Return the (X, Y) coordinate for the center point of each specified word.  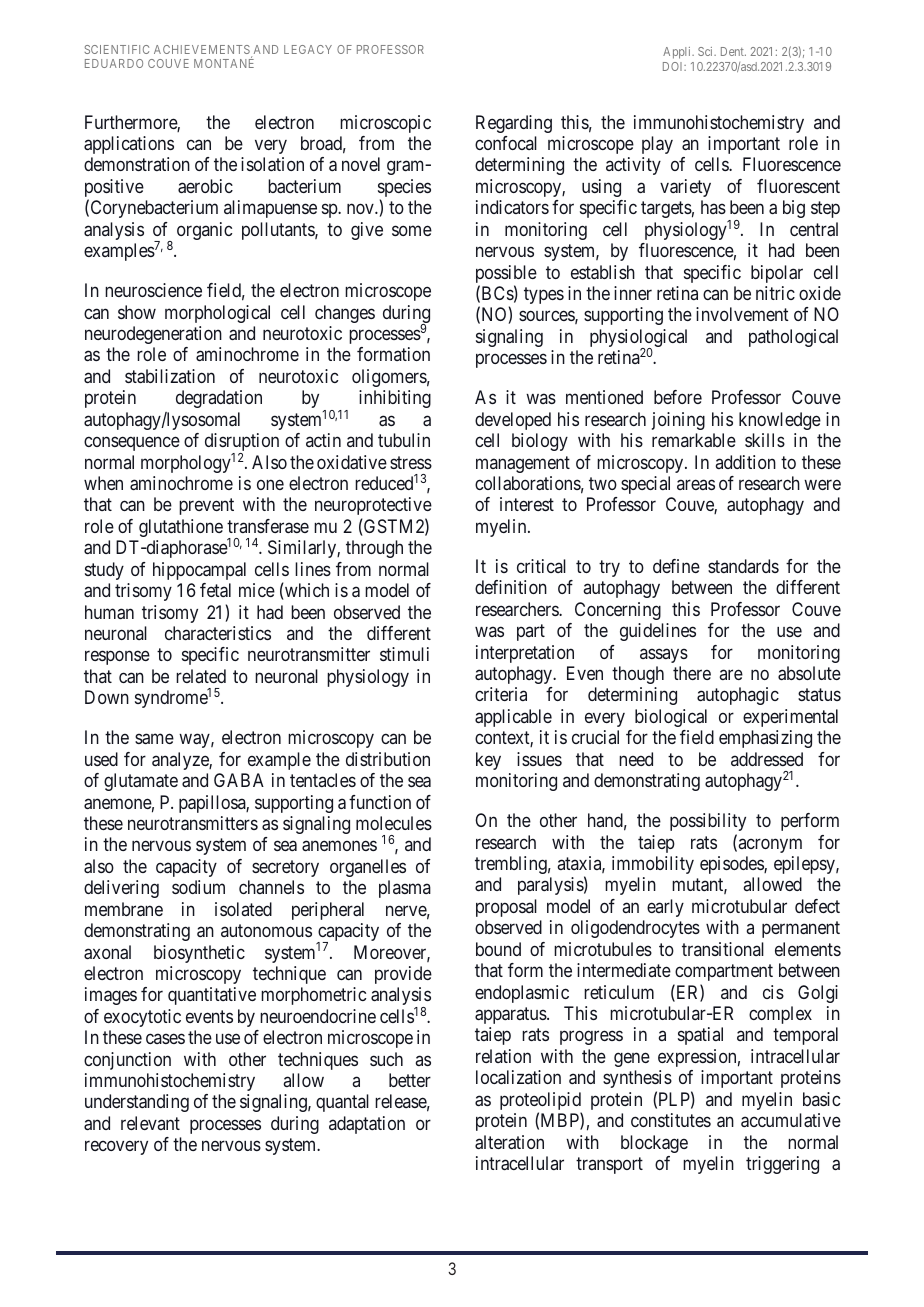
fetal (215, 590)
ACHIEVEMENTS (203, 51)
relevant (150, 1123)
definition (511, 587)
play (657, 145)
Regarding (514, 124)
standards (743, 566)
